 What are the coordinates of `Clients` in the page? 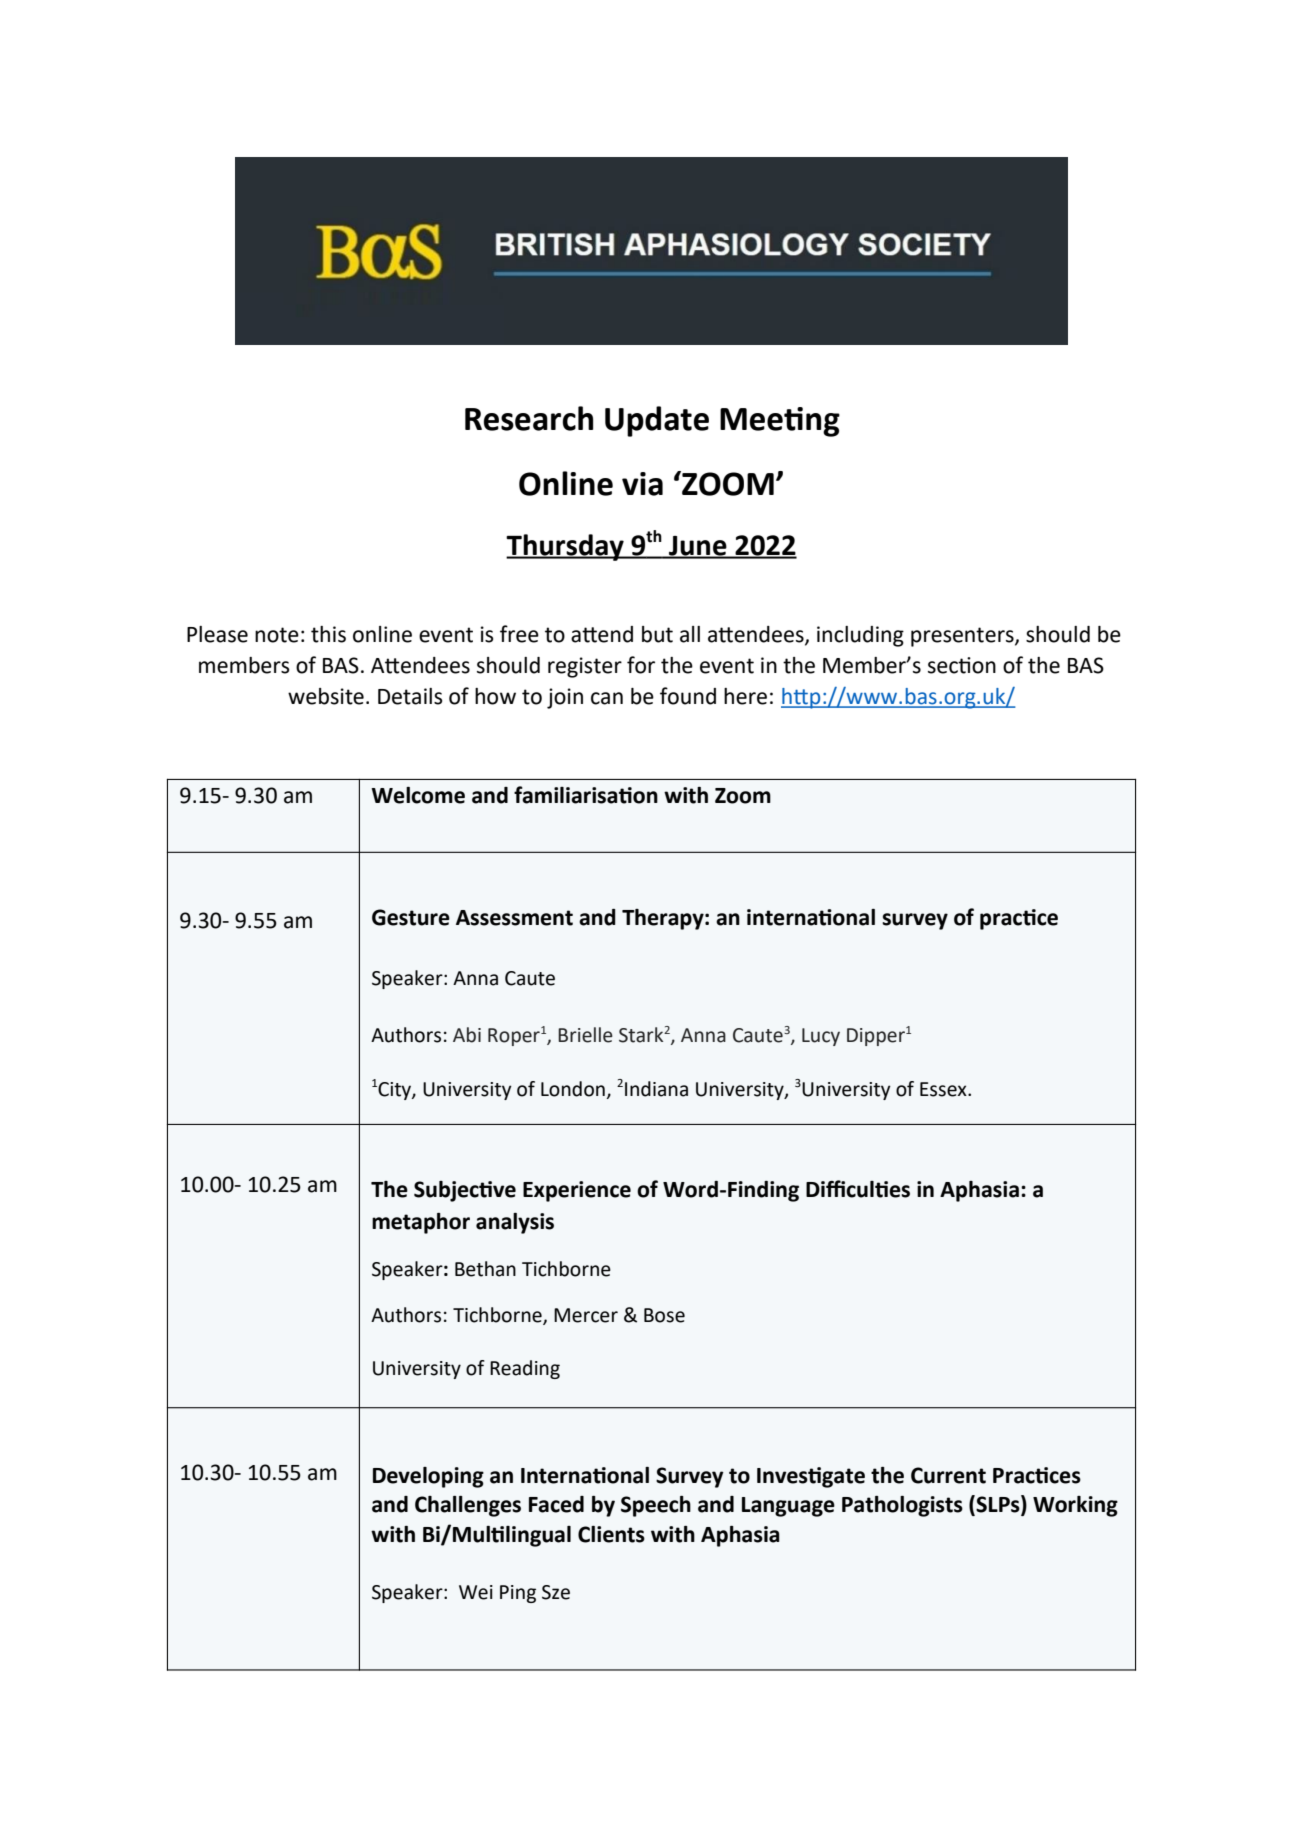 It's located at (611, 1534).
